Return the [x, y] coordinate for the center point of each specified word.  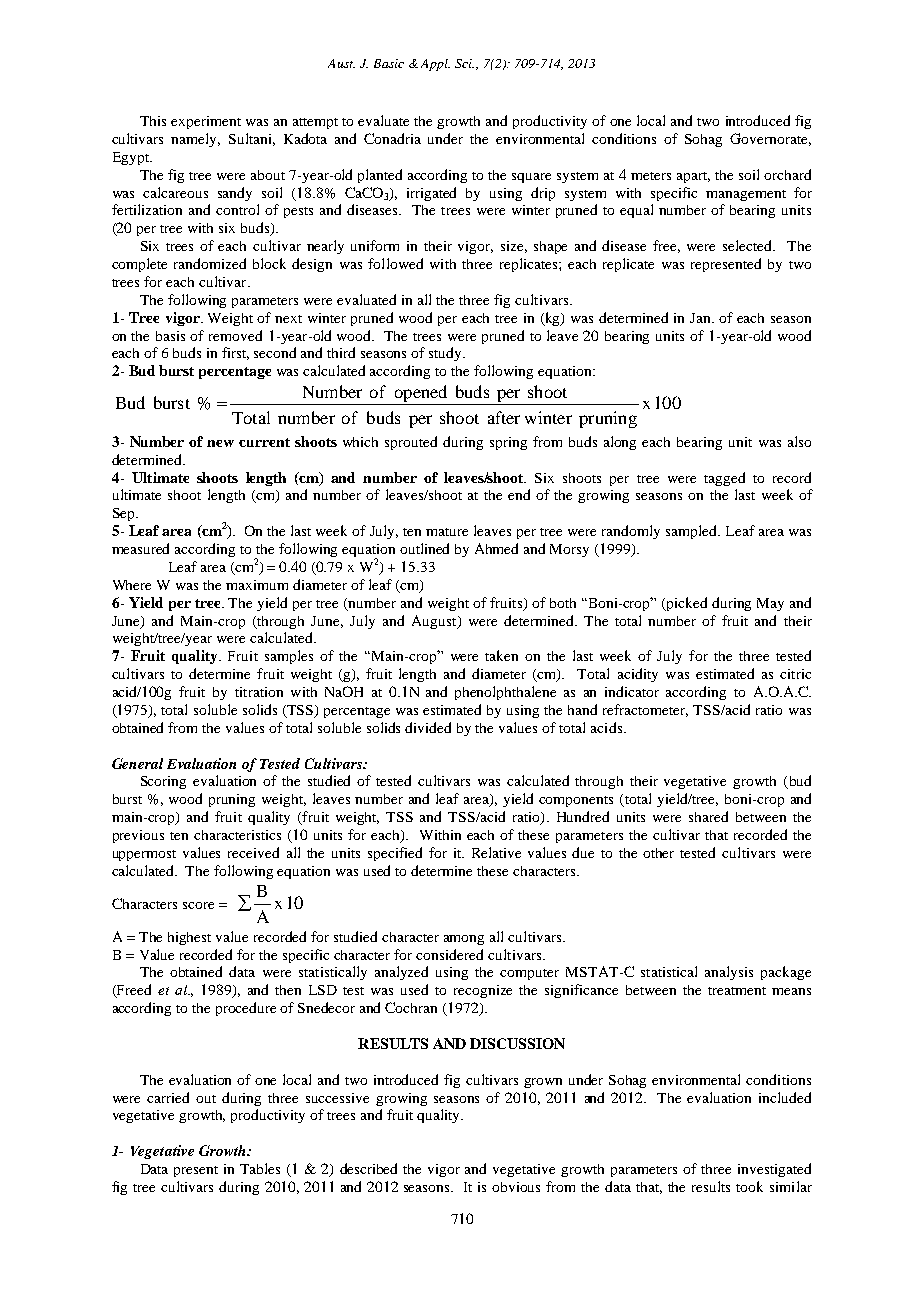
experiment [206, 122]
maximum [257, 585]
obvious [516, 1187]
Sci [464, 63]
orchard [787, 174]
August [435, 622]
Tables [260, 1168]
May [770, 604]
